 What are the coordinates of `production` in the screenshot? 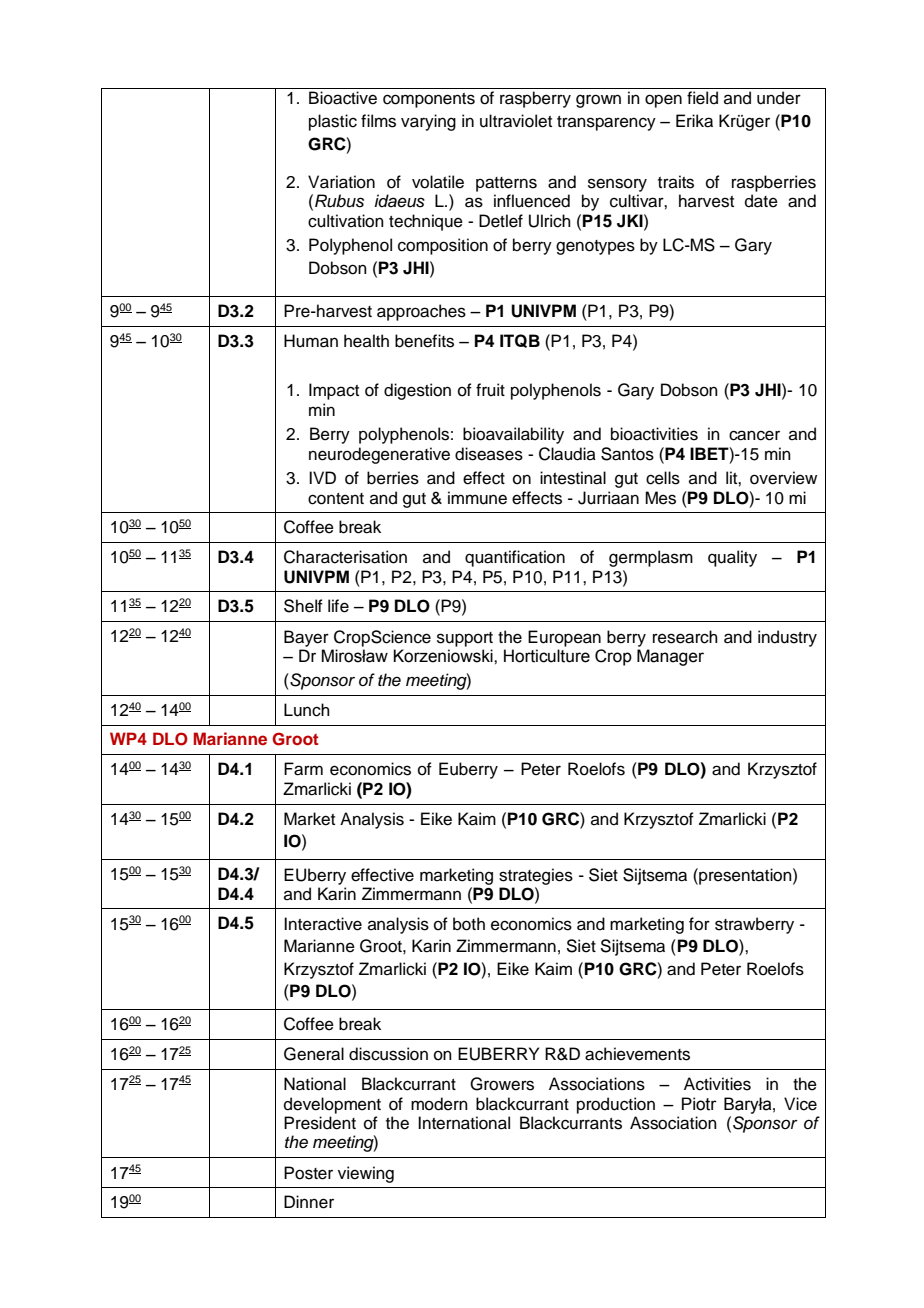 It's located at (616, 1105).
